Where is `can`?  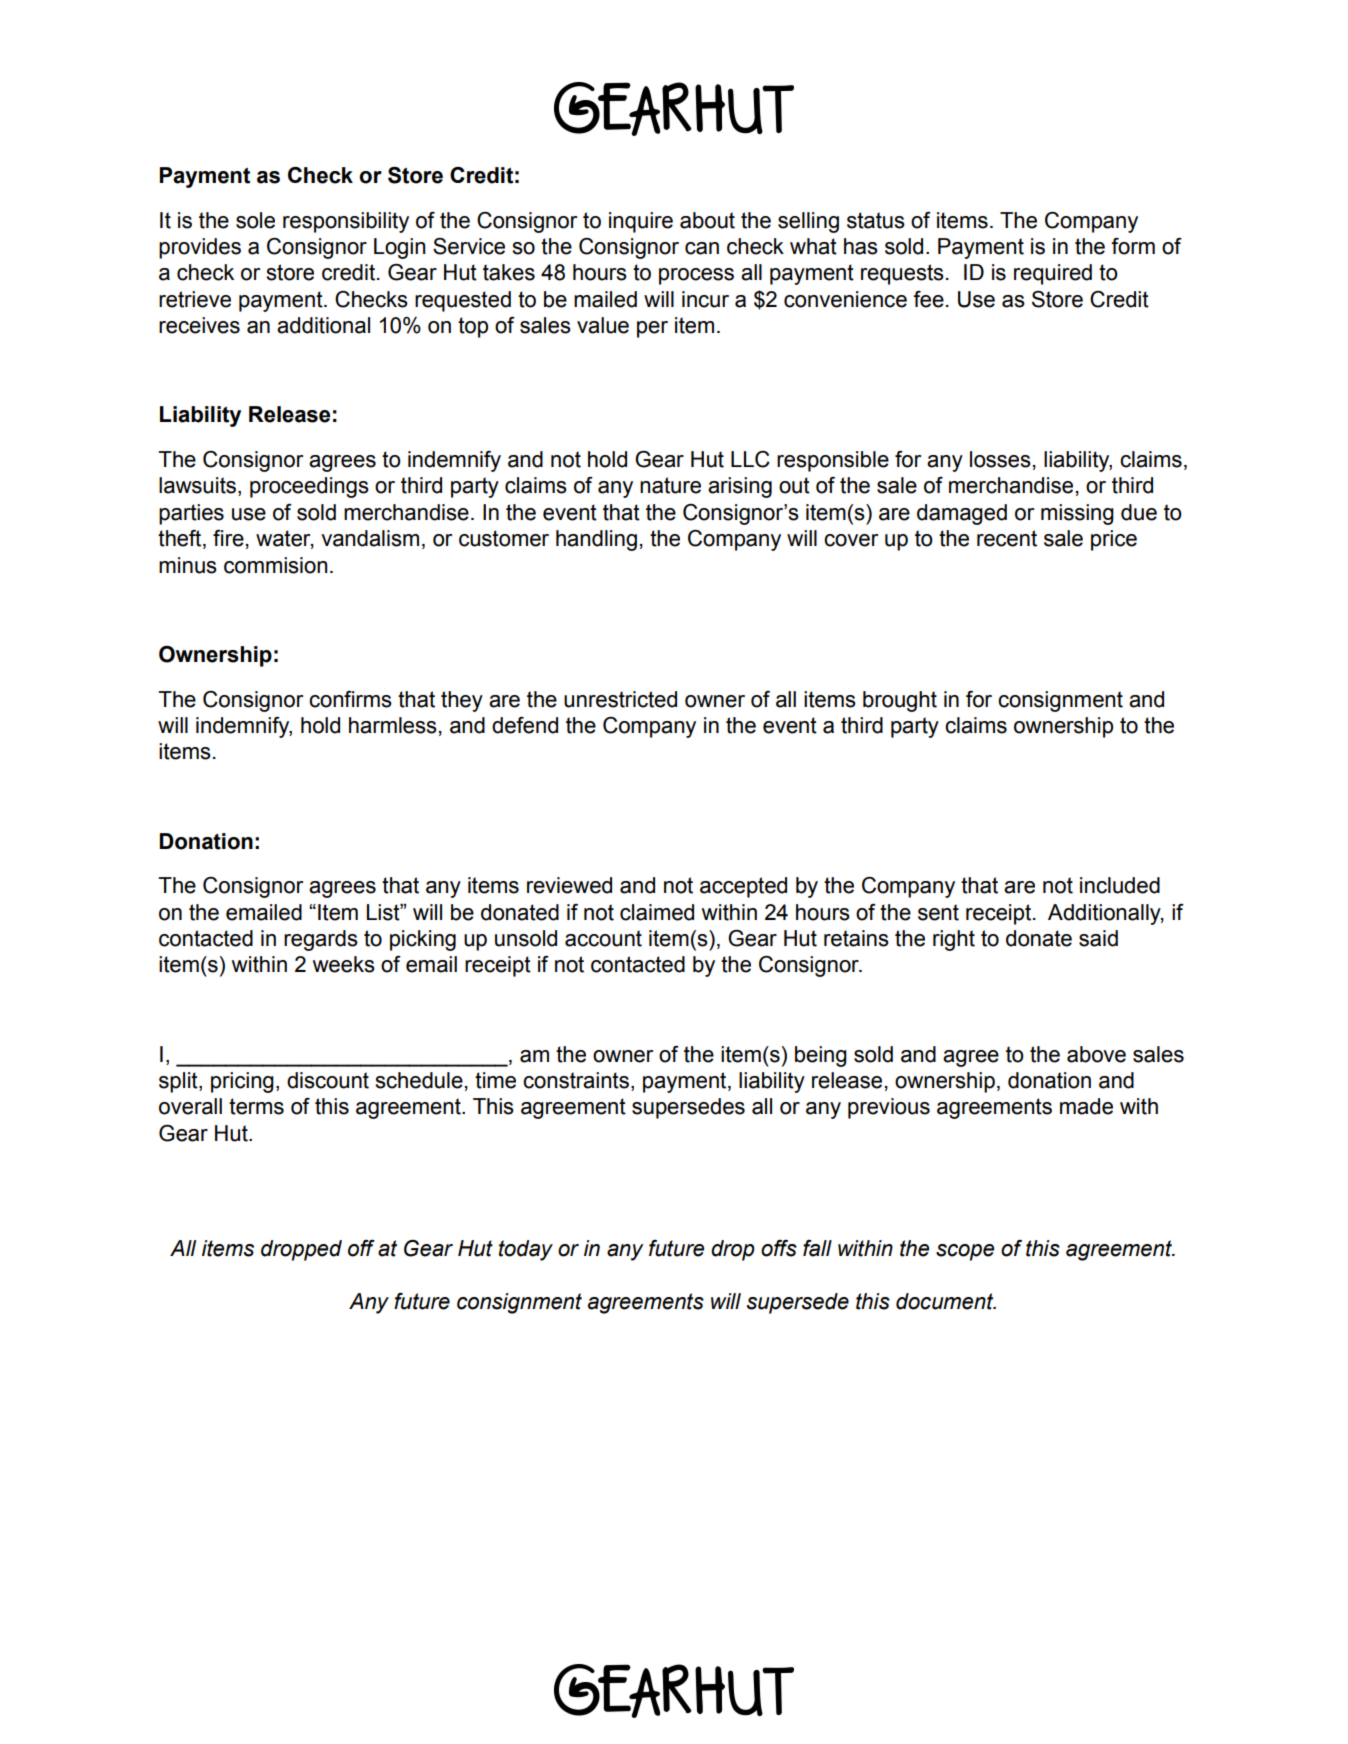 can is located at coordinates (702, 248).
